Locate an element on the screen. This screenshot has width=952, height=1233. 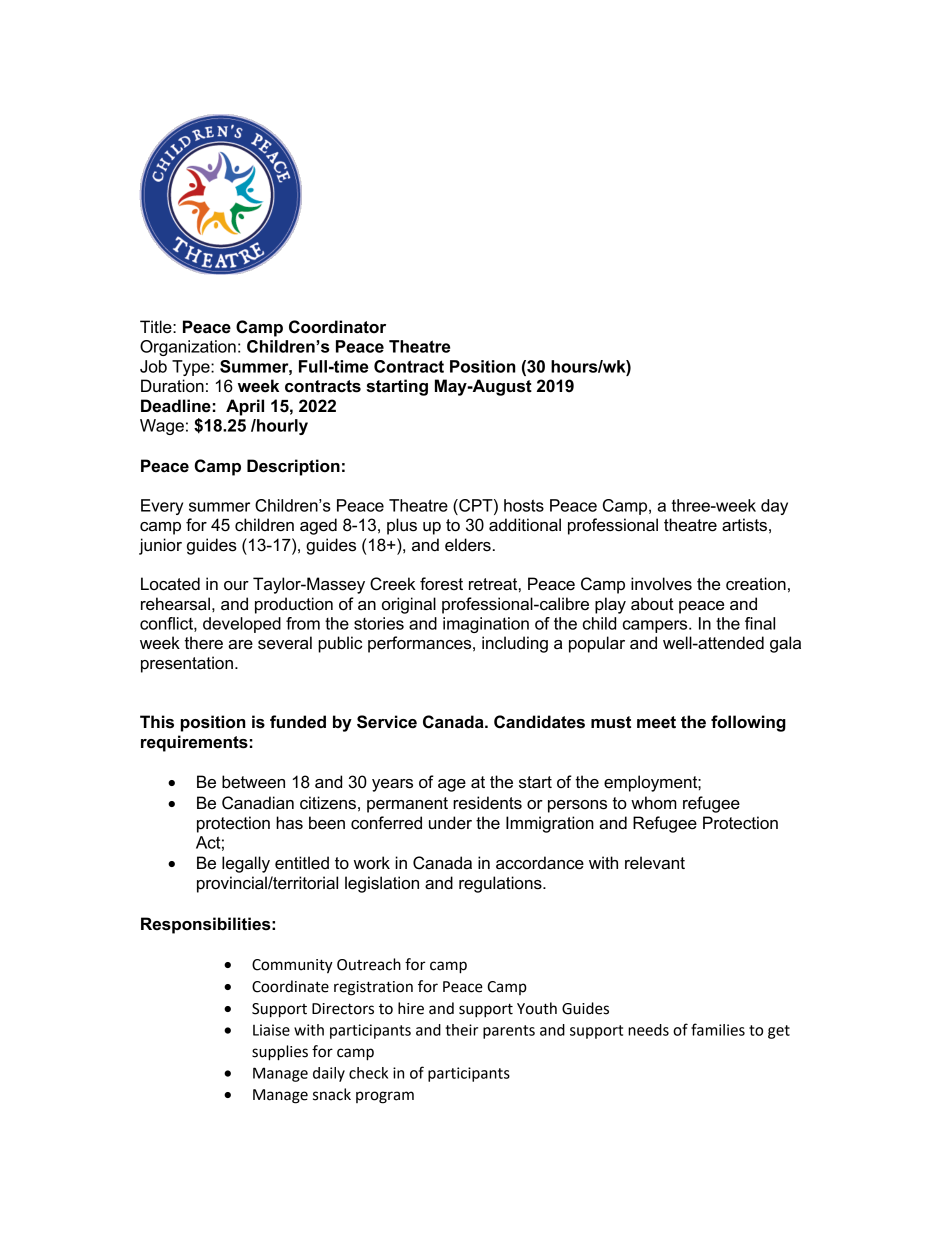
developed is located at coordinates (242, 625).
